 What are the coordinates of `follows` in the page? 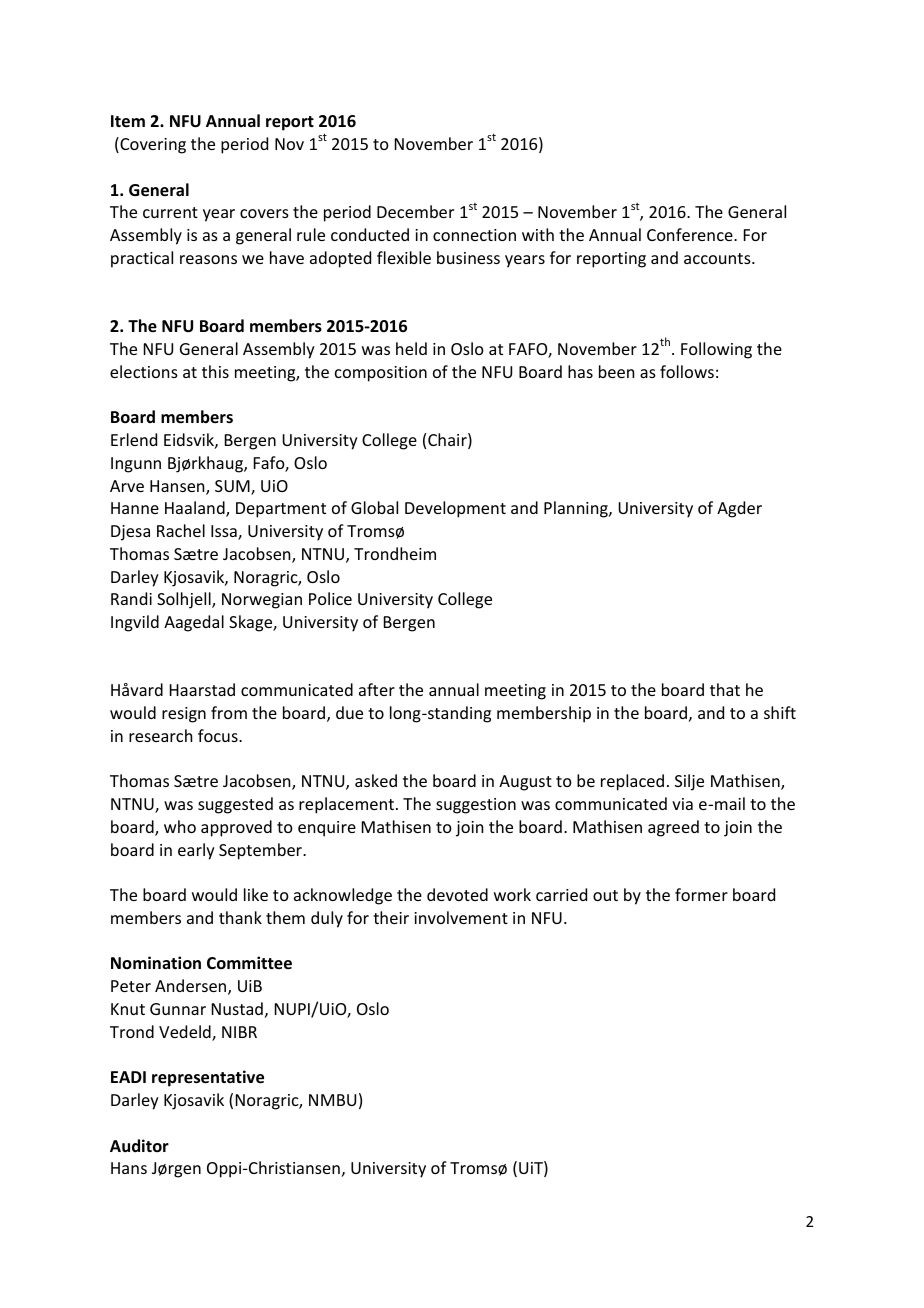 It's located at (687, 371).
